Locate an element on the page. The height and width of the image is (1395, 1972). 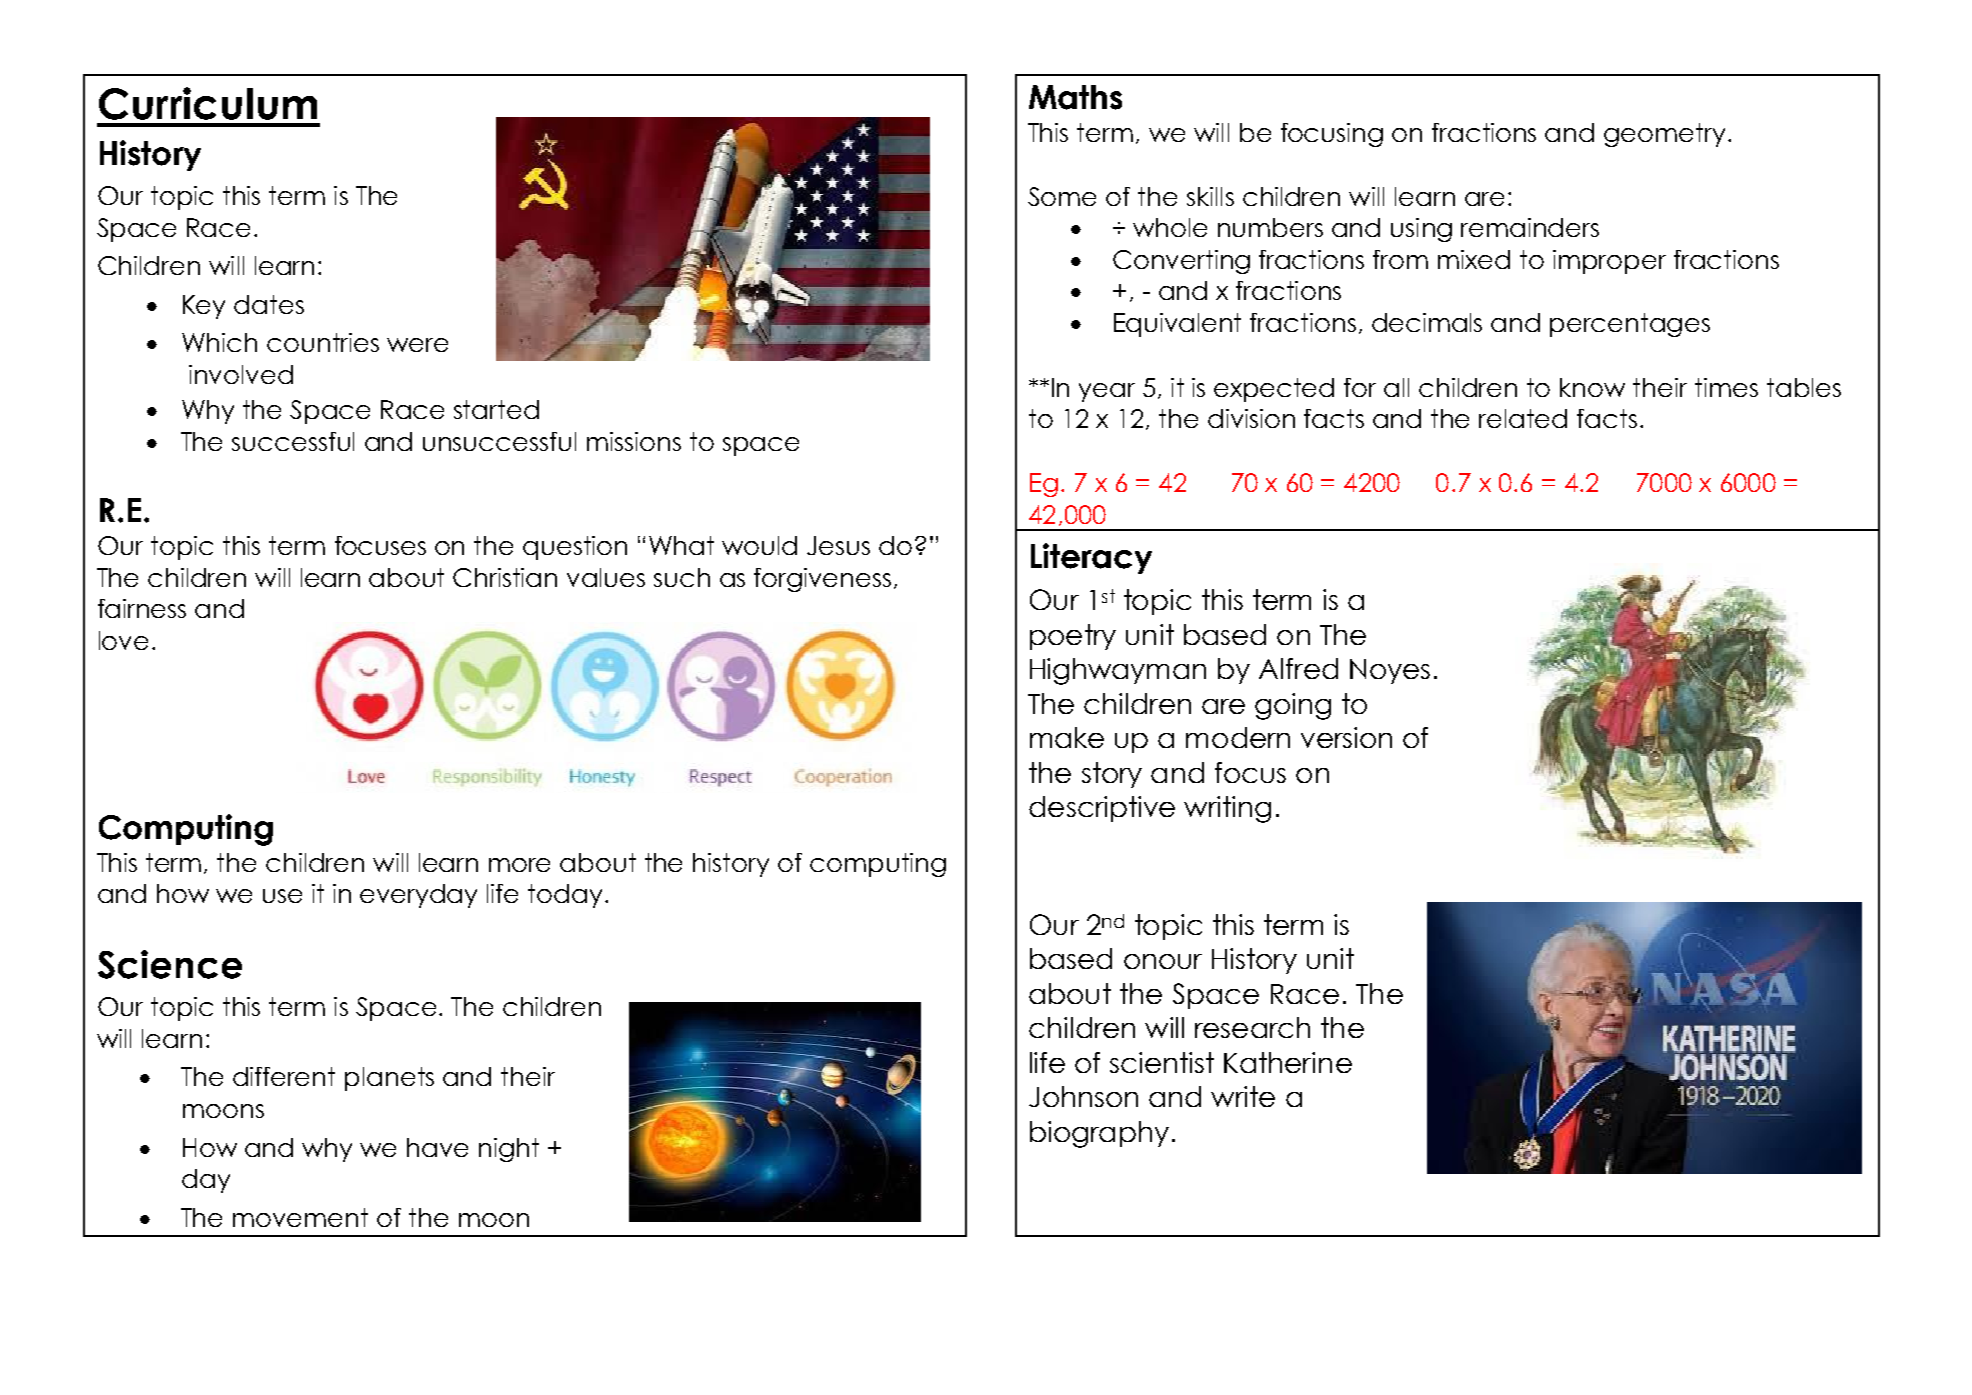
Maths is located at coordinates (1075, 97).
